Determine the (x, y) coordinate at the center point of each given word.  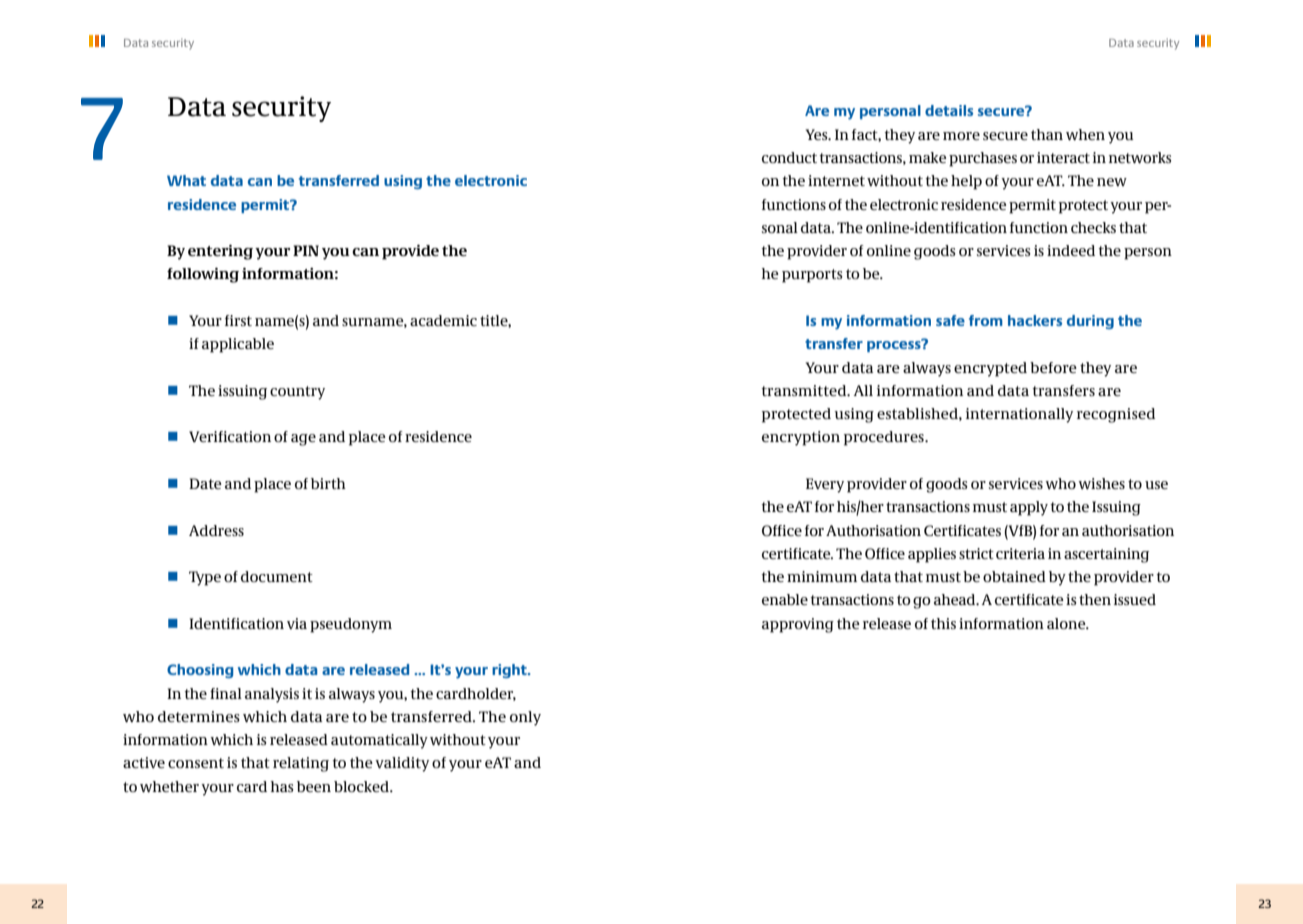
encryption (801, 438)
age (303, 440)
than (1047, 134)
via (297, 623)
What (186, 180)
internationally (1019, 415)
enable (785, 599)
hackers (1035, 320)
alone (1067, 623)
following (203, 275)
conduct (789, 157)
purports (812, 276)
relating (301, 764)
